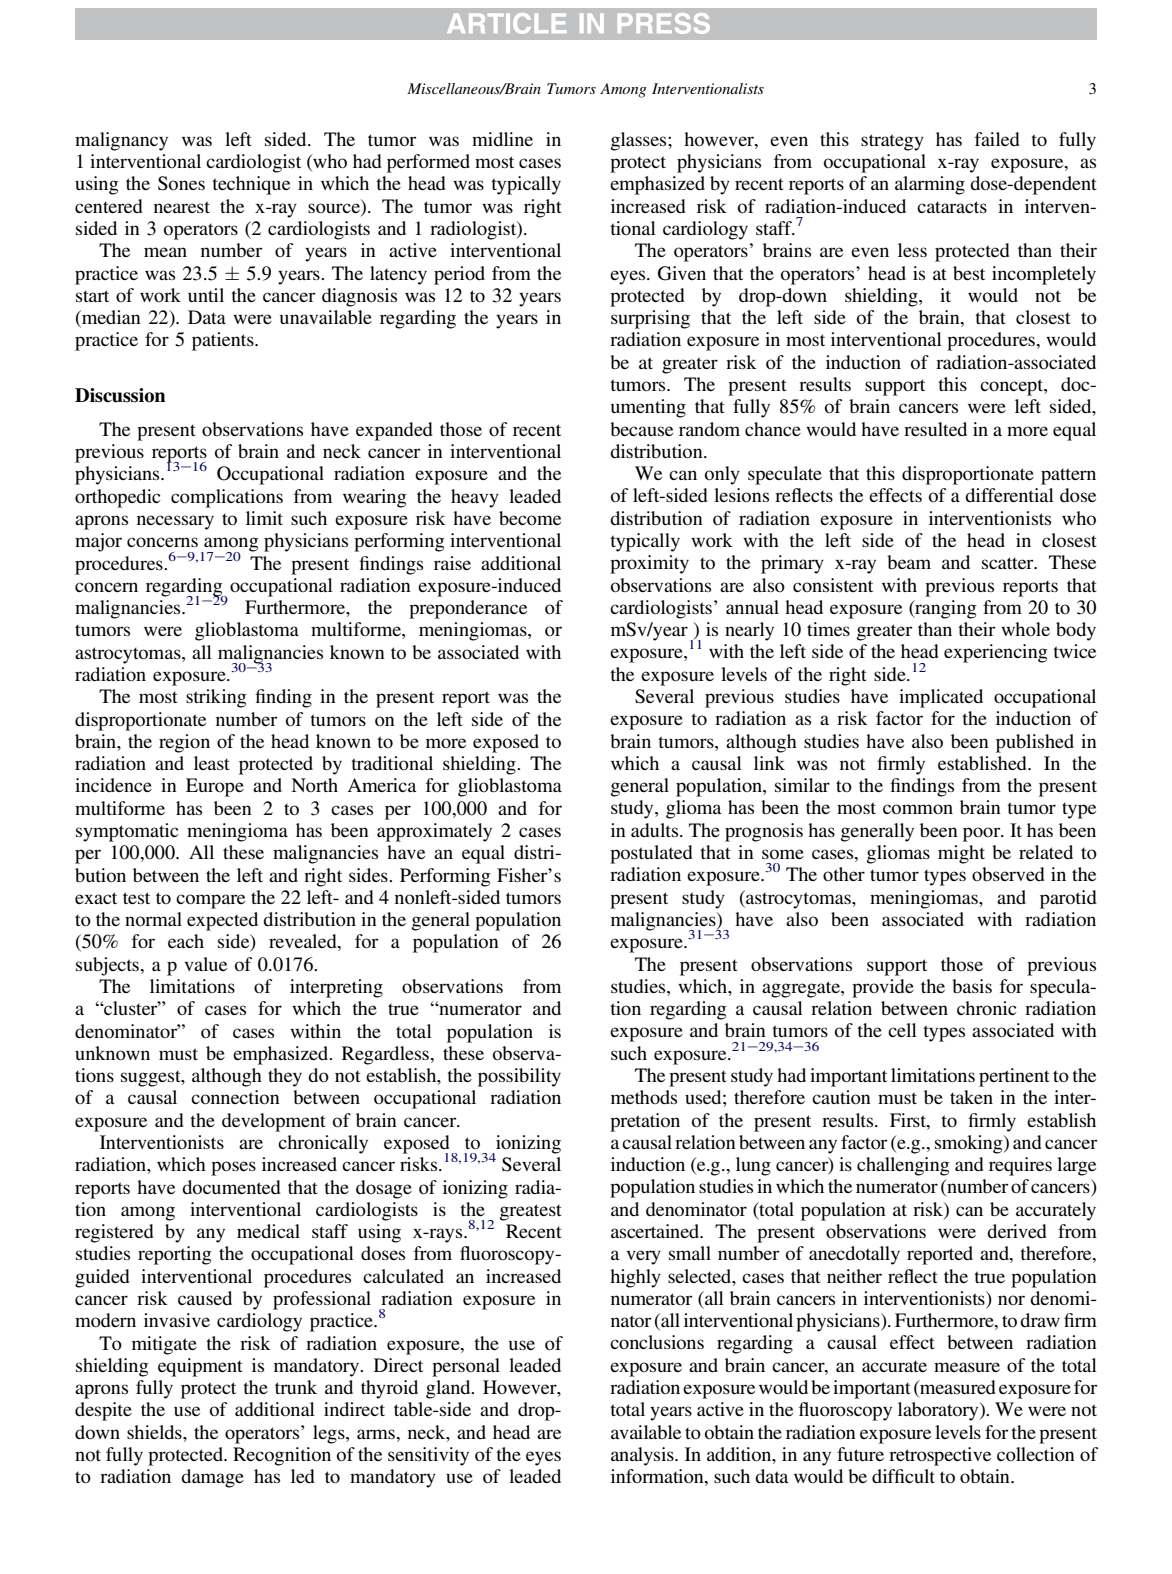  What do you see at coordinates (1009, 495) in the screenshot?
I see `differential` at bounding box center [1009, 495].
